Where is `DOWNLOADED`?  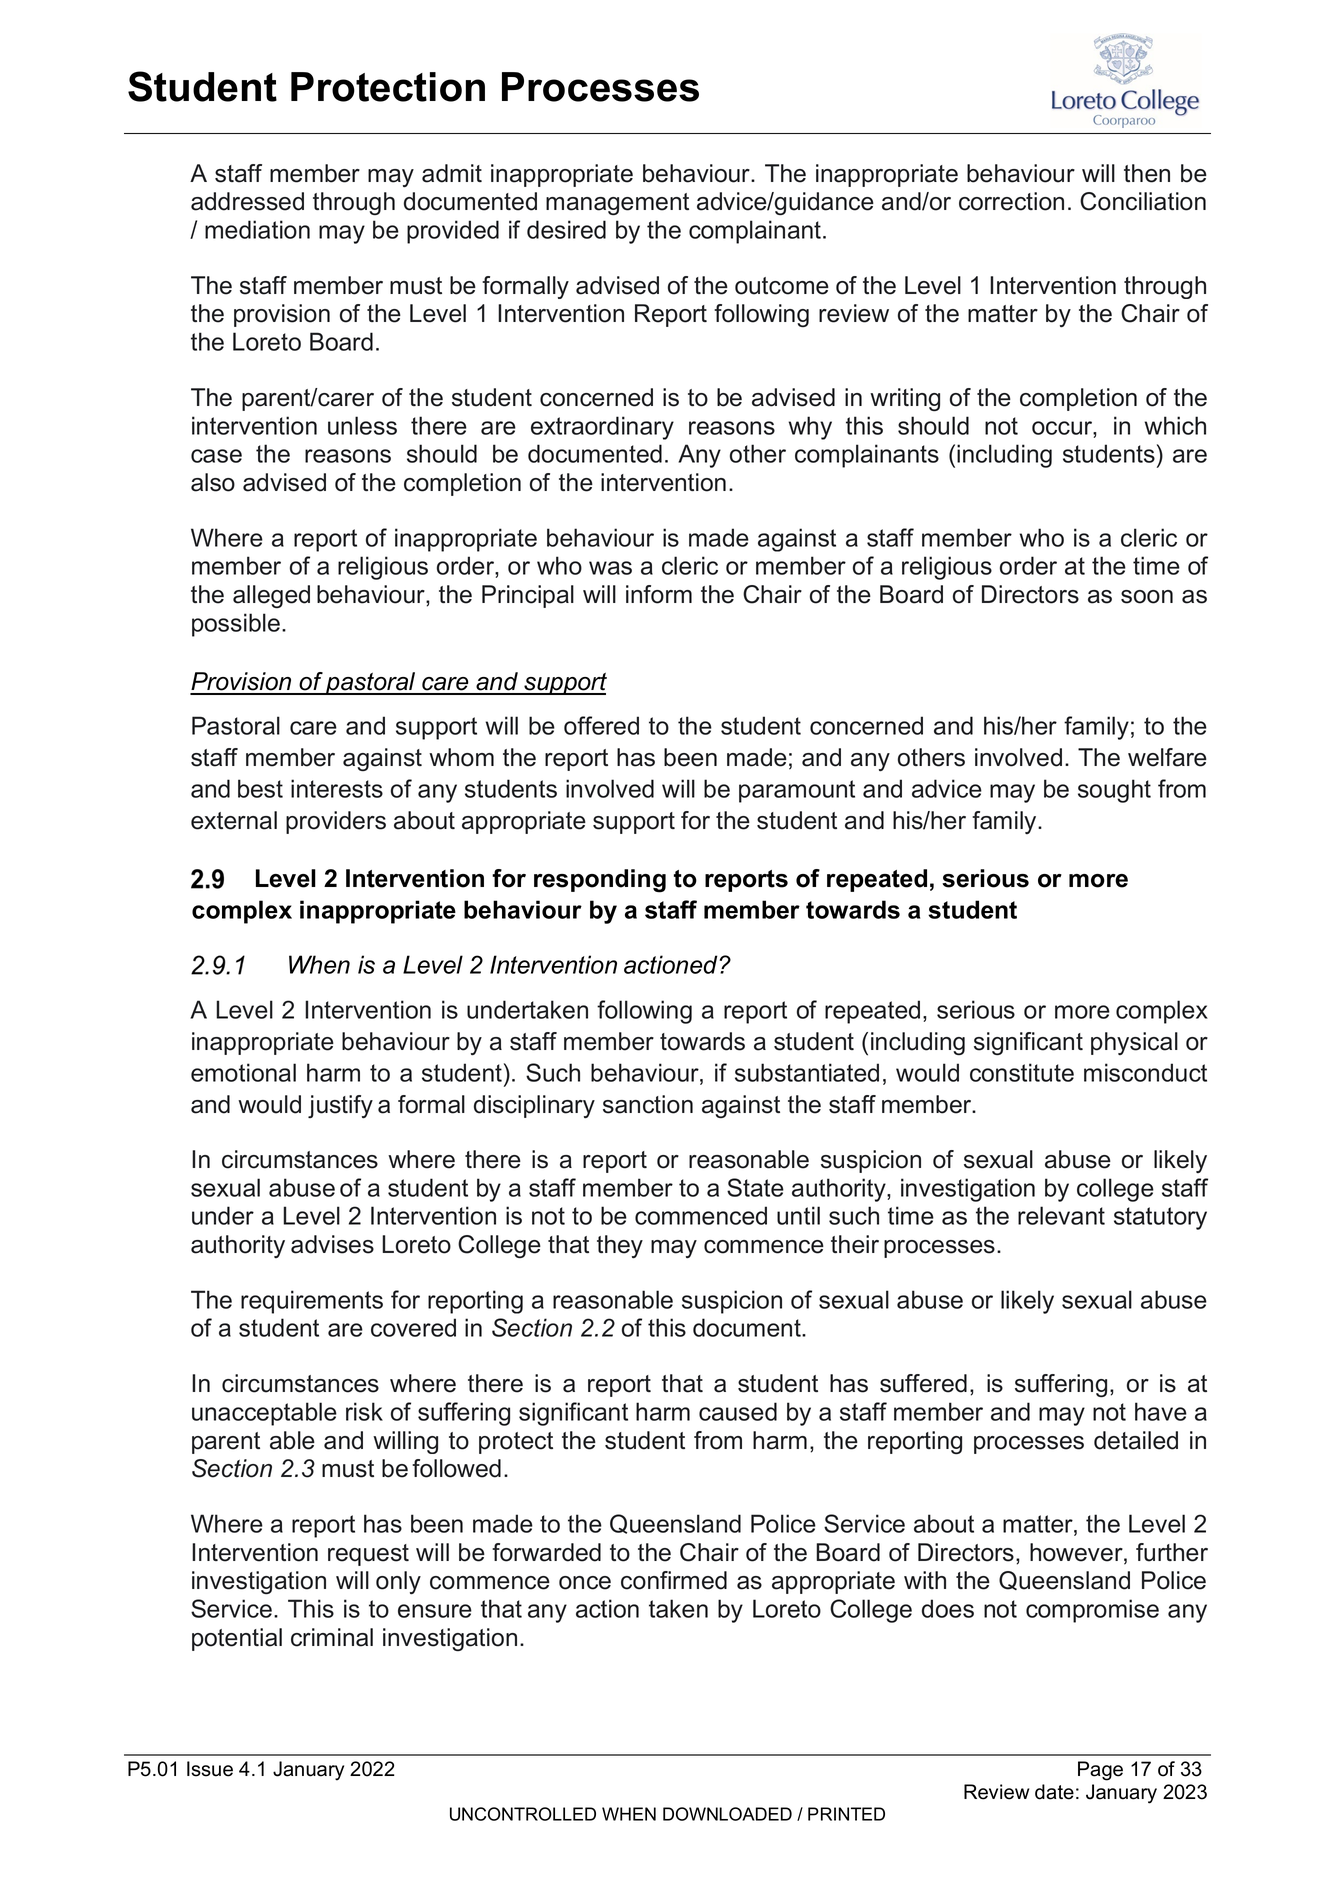 DOWNLOADED is located at coordinates (727, 1814).
